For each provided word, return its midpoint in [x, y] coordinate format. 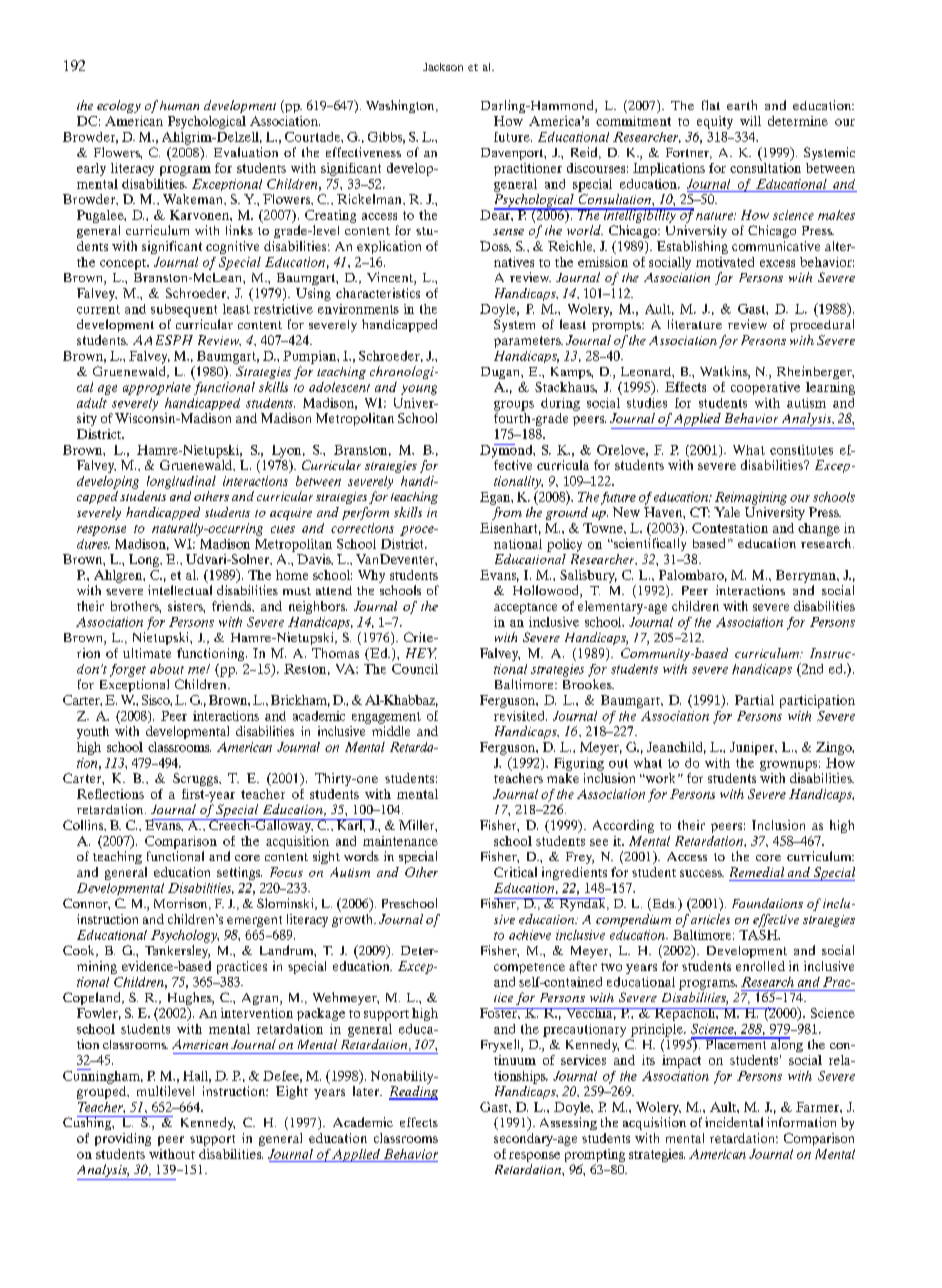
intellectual [180, 590]
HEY [421, 653]
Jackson [443, 67]
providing [123, 1139]
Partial [754, 700]
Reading [413, 1093]
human [179, 105]
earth [742, 105]
